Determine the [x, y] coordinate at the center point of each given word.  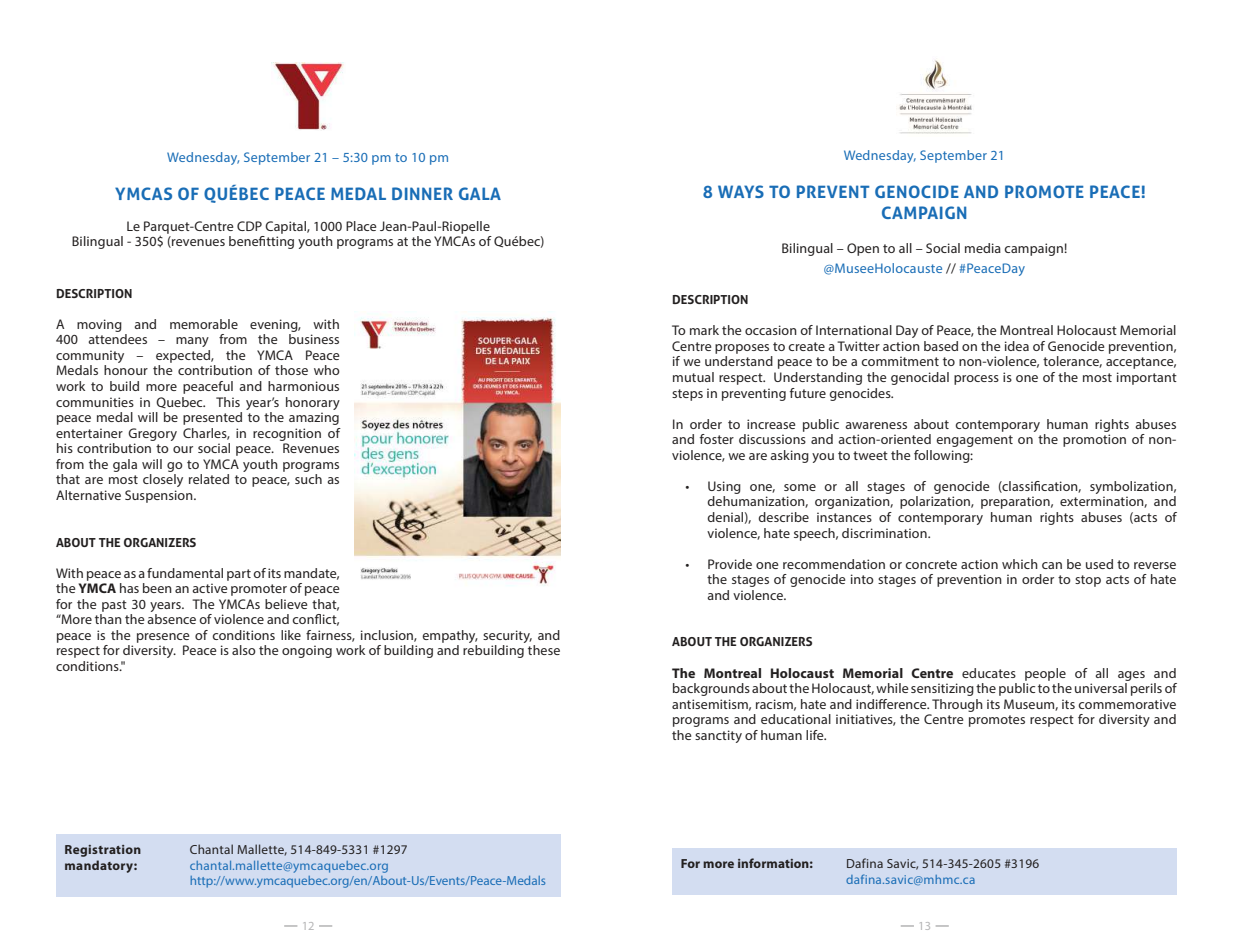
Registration [103, 851]
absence [171, 619]
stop [1088, 581]
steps [687, 395]
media [983, 248]
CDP [249, 226]
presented [212, 418]
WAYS [741, 191]
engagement [974, 441]
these [544, 650]
